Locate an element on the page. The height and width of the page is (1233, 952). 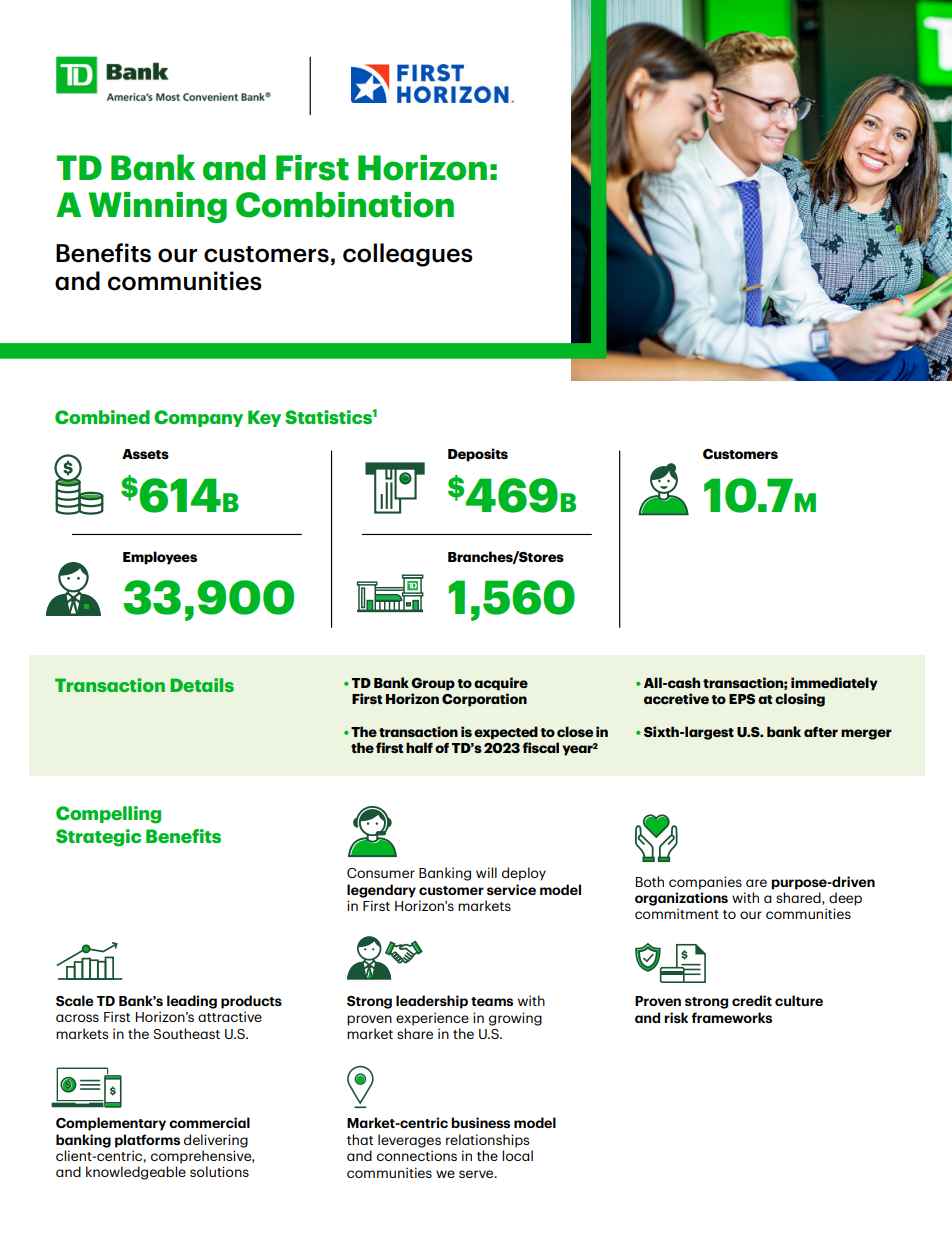
Strategic is located at coordinates (98, 838).
